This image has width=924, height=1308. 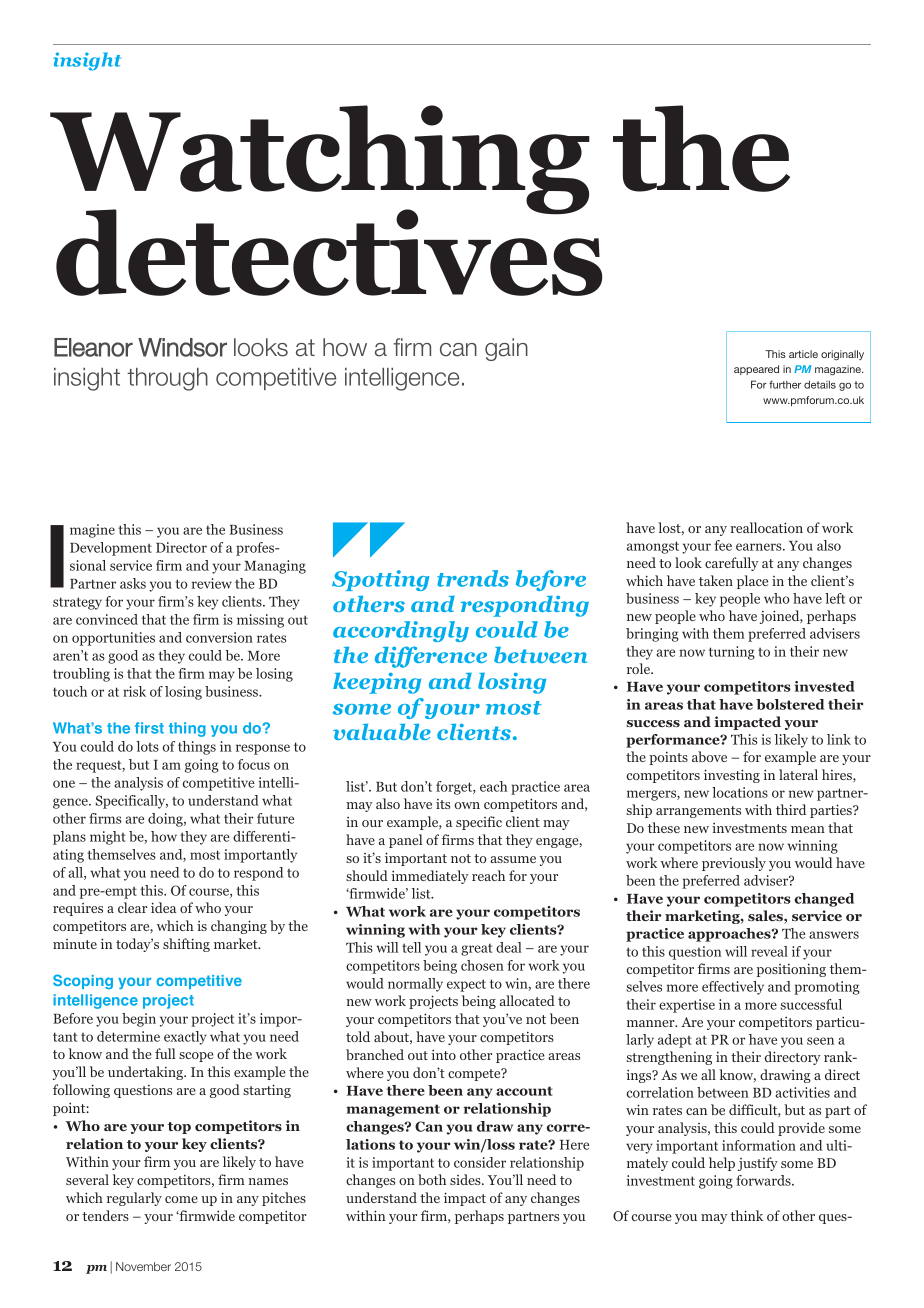 What do you see at coordinates (329, 251) in the image?
I see `detectives` at bounding box center [329, 251].
